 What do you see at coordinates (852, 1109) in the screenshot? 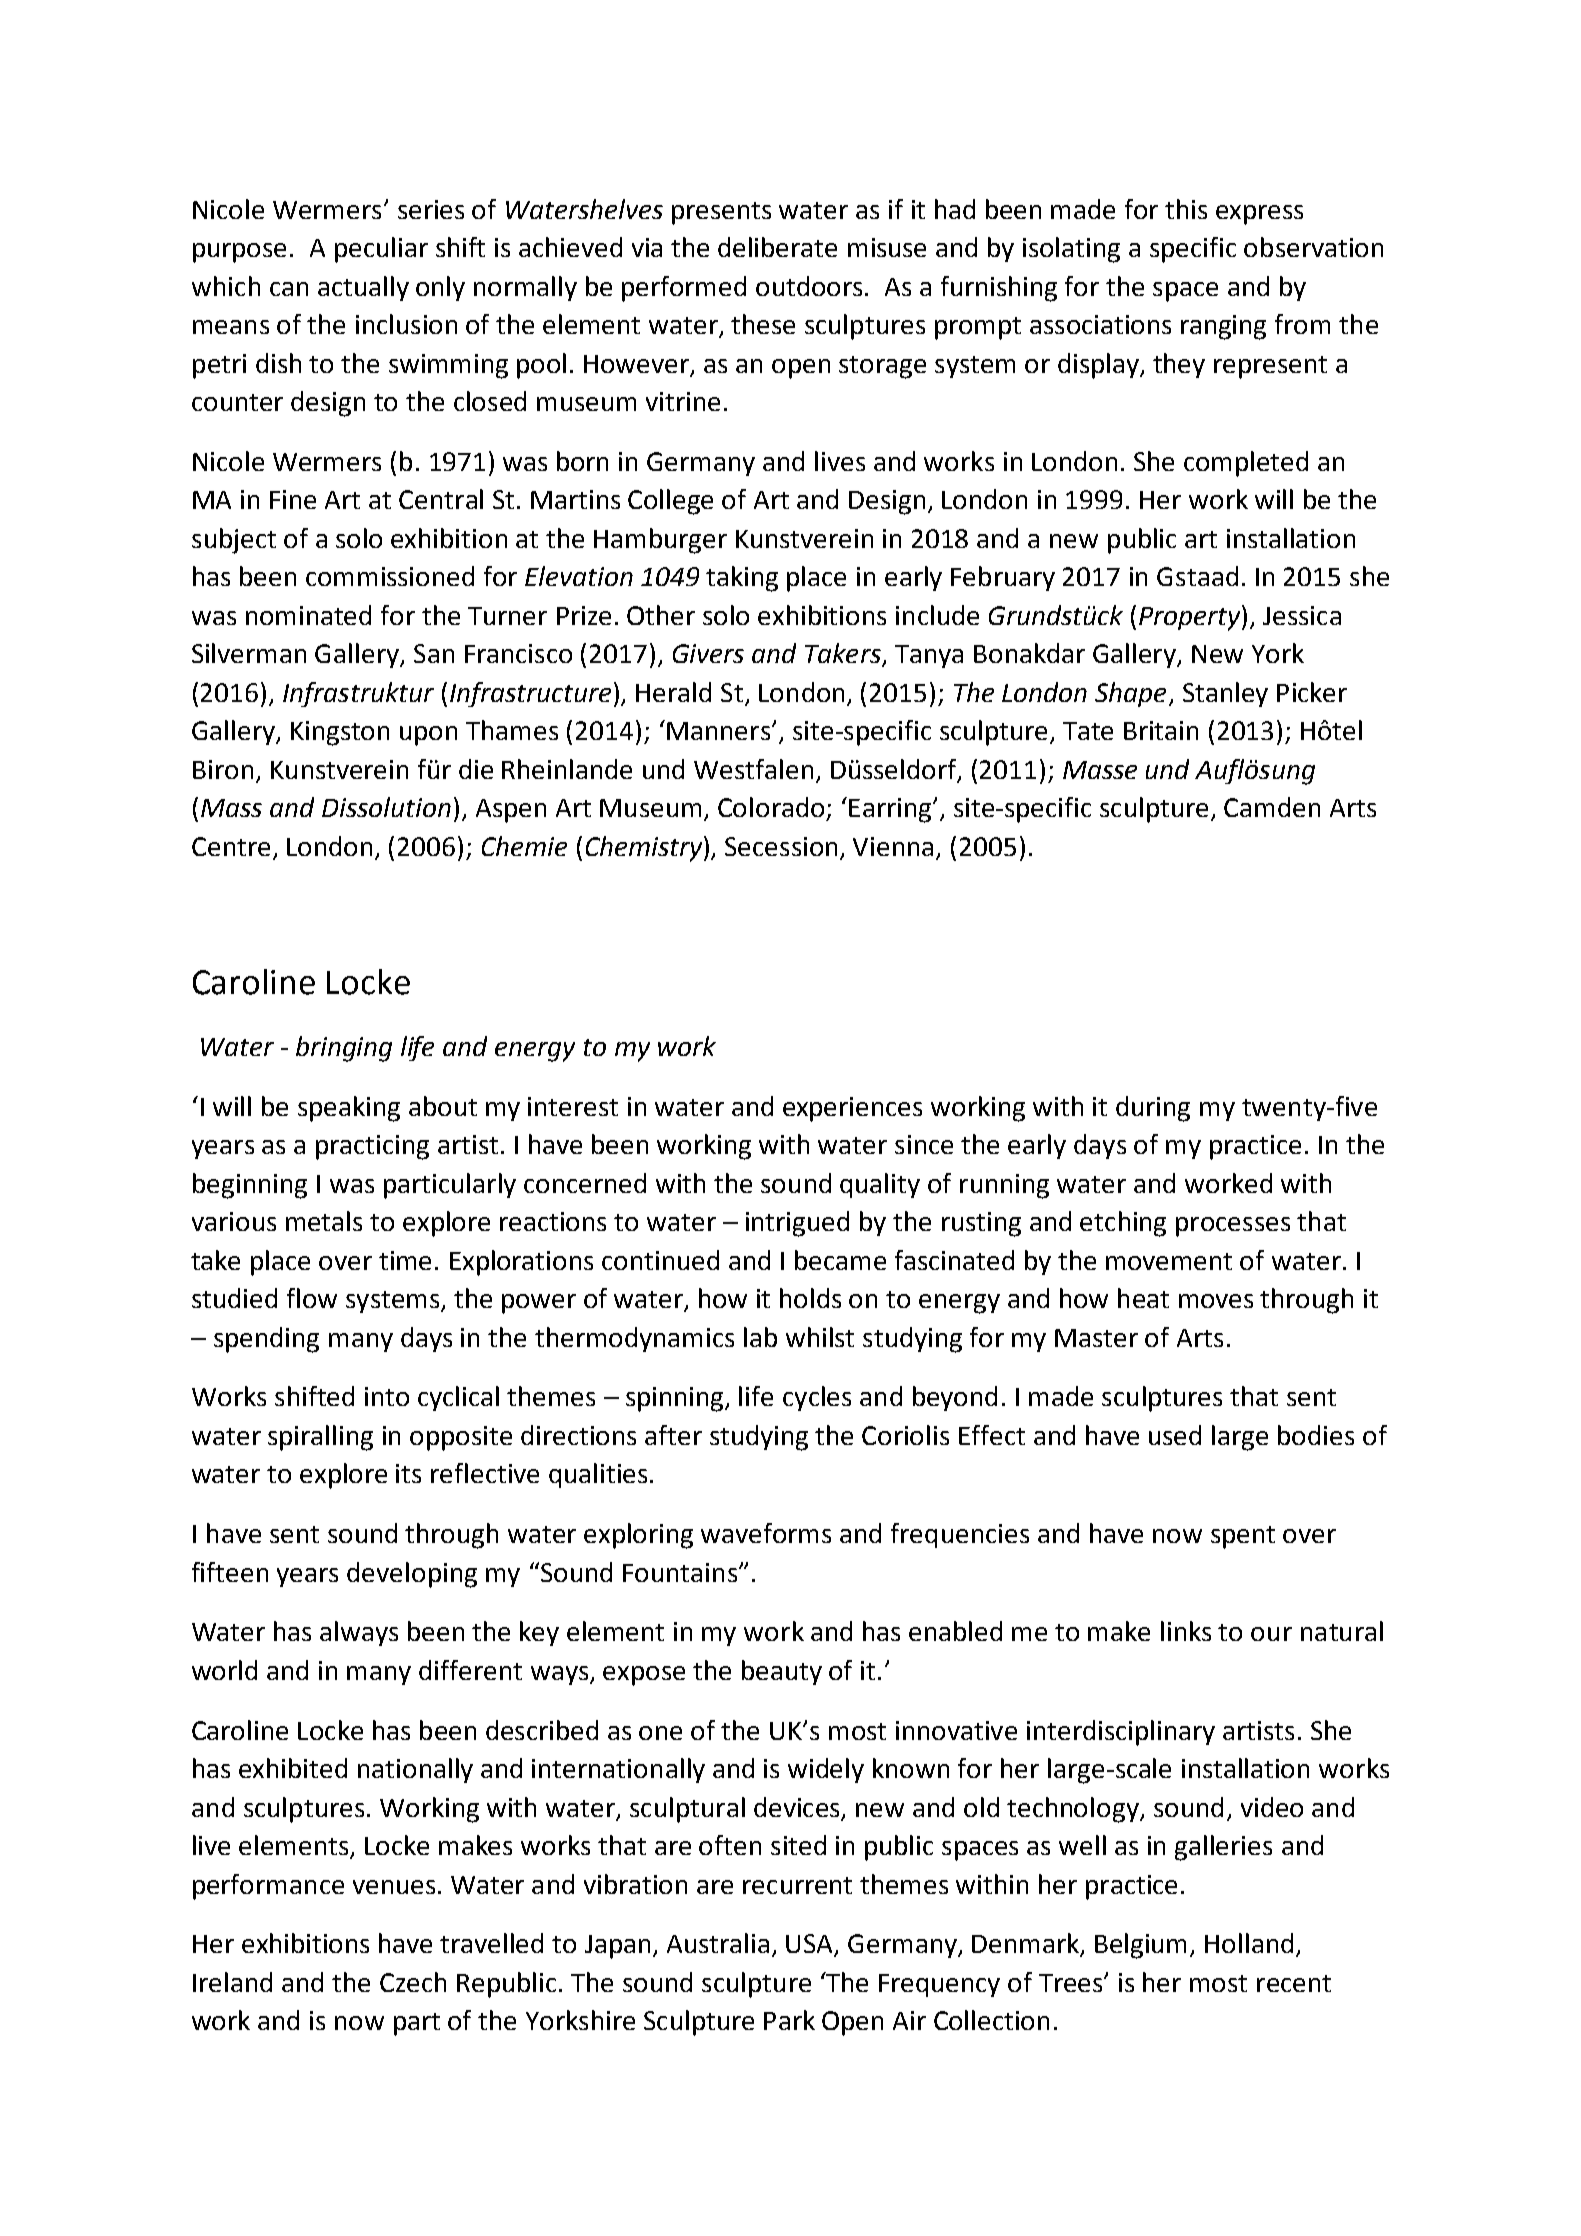
I see `experiences` at bounding box center [852, 1109].
